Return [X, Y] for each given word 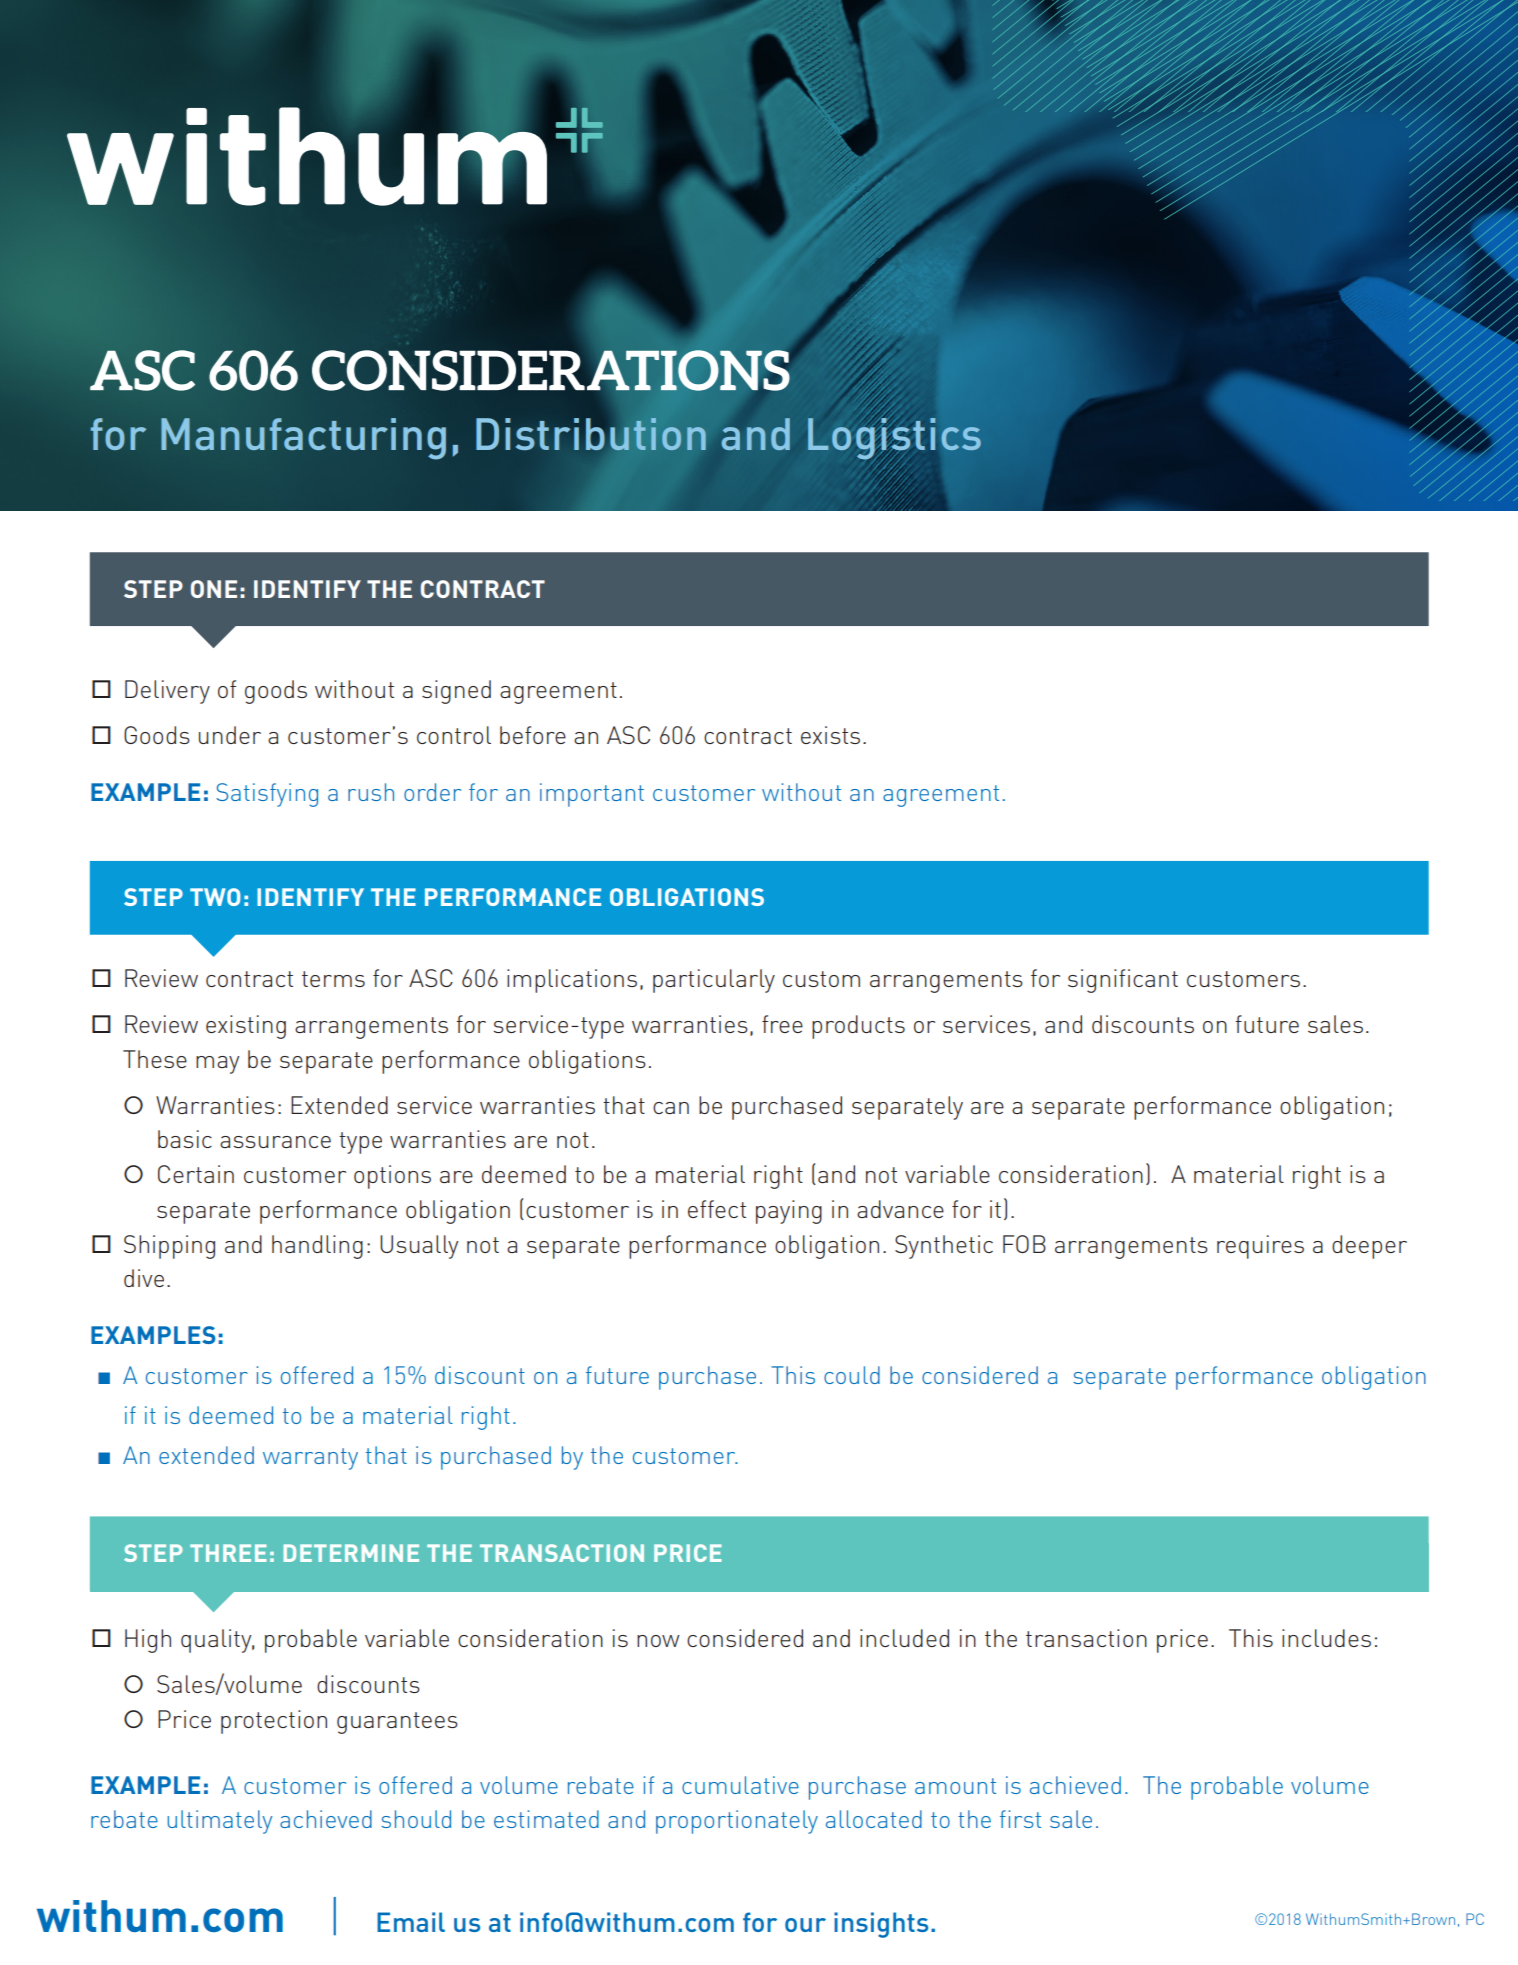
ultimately [220, 1822]
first [1020, 1819]
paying [789, 1212]
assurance [275, 1142]
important [592, 795]
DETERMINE [351, 1553]
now [658, 1641]
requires [1260, 1247]
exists [830, 735]
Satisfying [267, 795]
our [805, 1925]
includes [1326, 1638]
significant [1123, 981]
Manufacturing [303, 439]
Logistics [894, 439]
